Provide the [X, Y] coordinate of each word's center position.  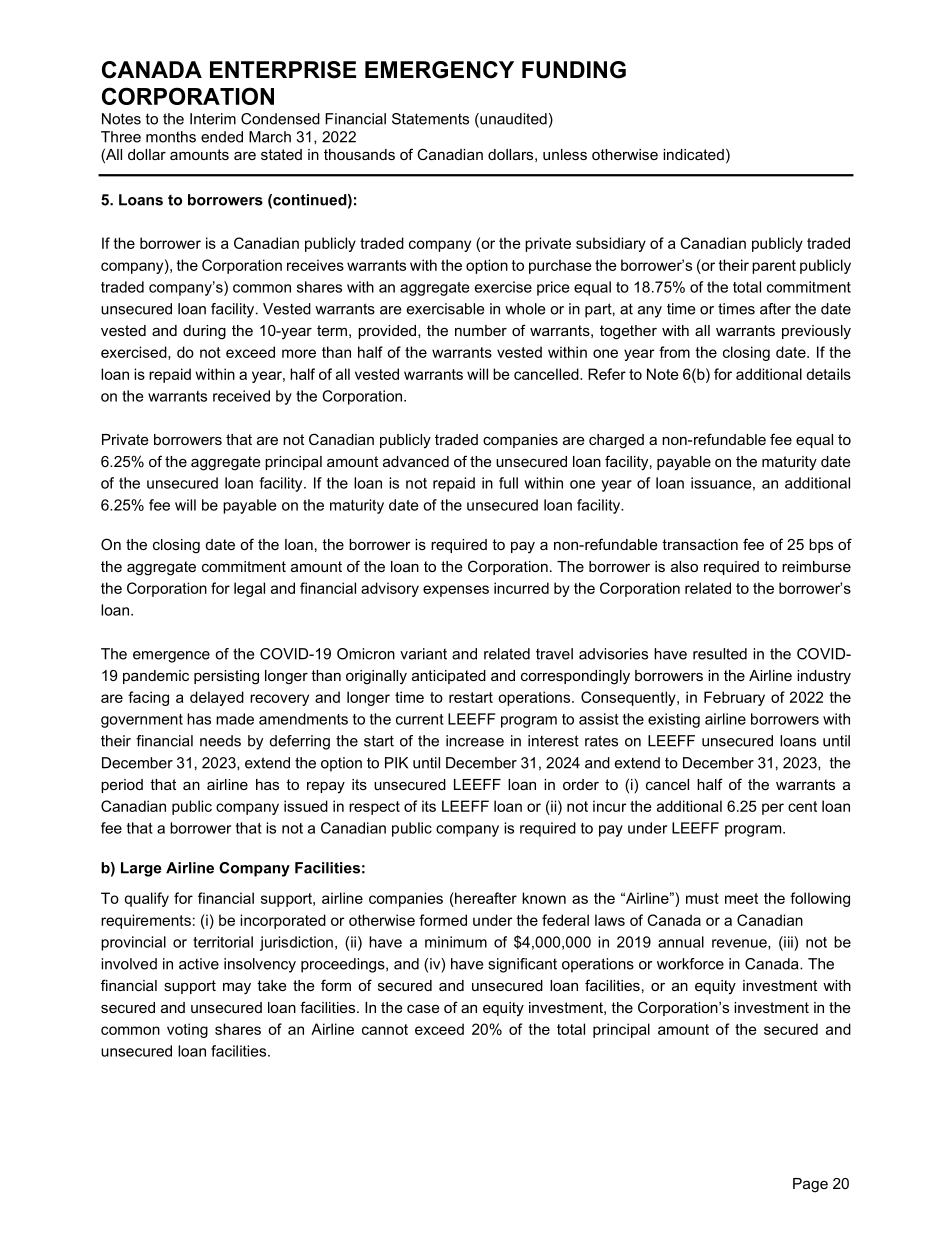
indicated [693, 154]
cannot [385, 1029]
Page [810, 1185]
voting [187, 1030]
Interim [213, 119]
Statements [430, 119]
